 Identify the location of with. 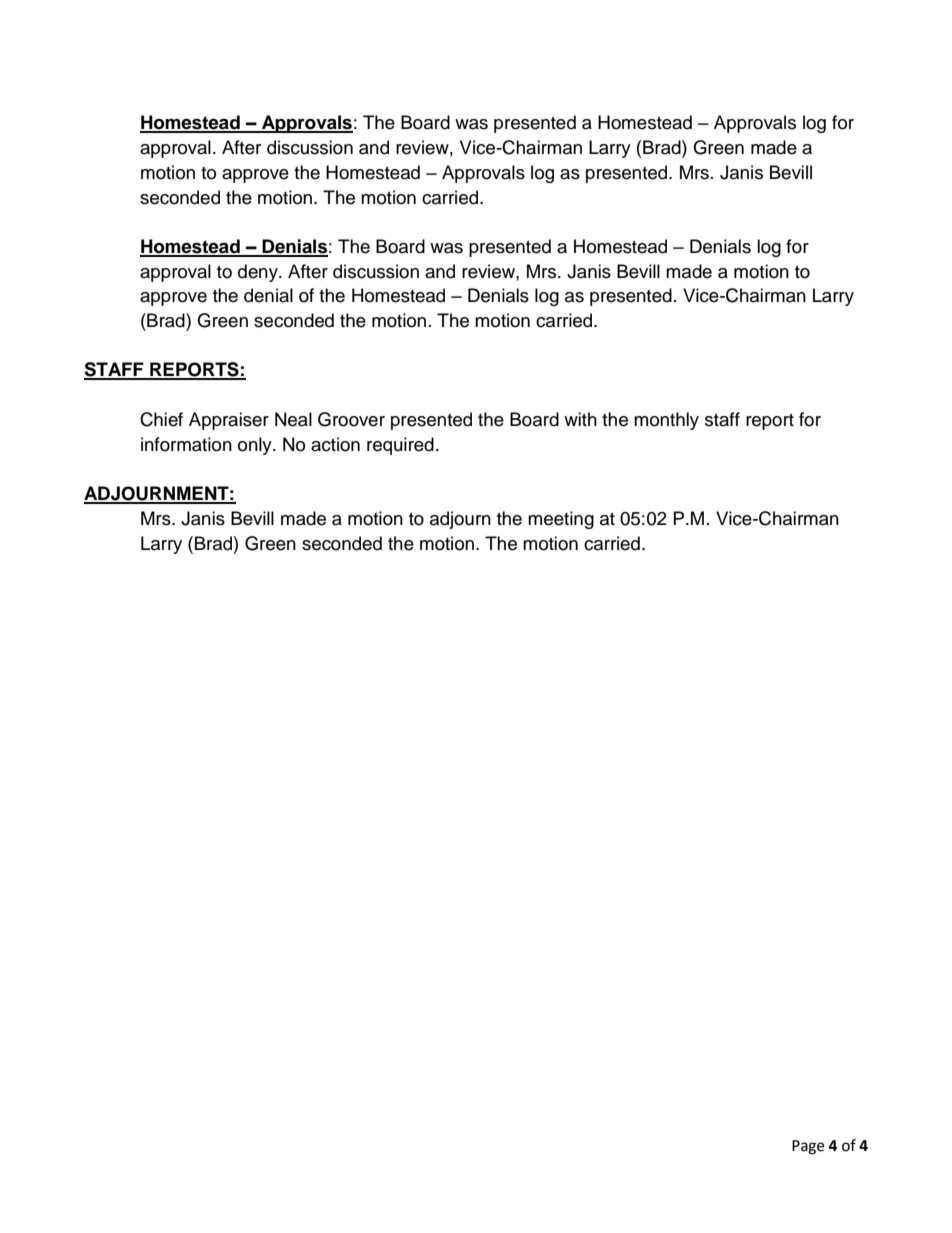
(580, 419).
